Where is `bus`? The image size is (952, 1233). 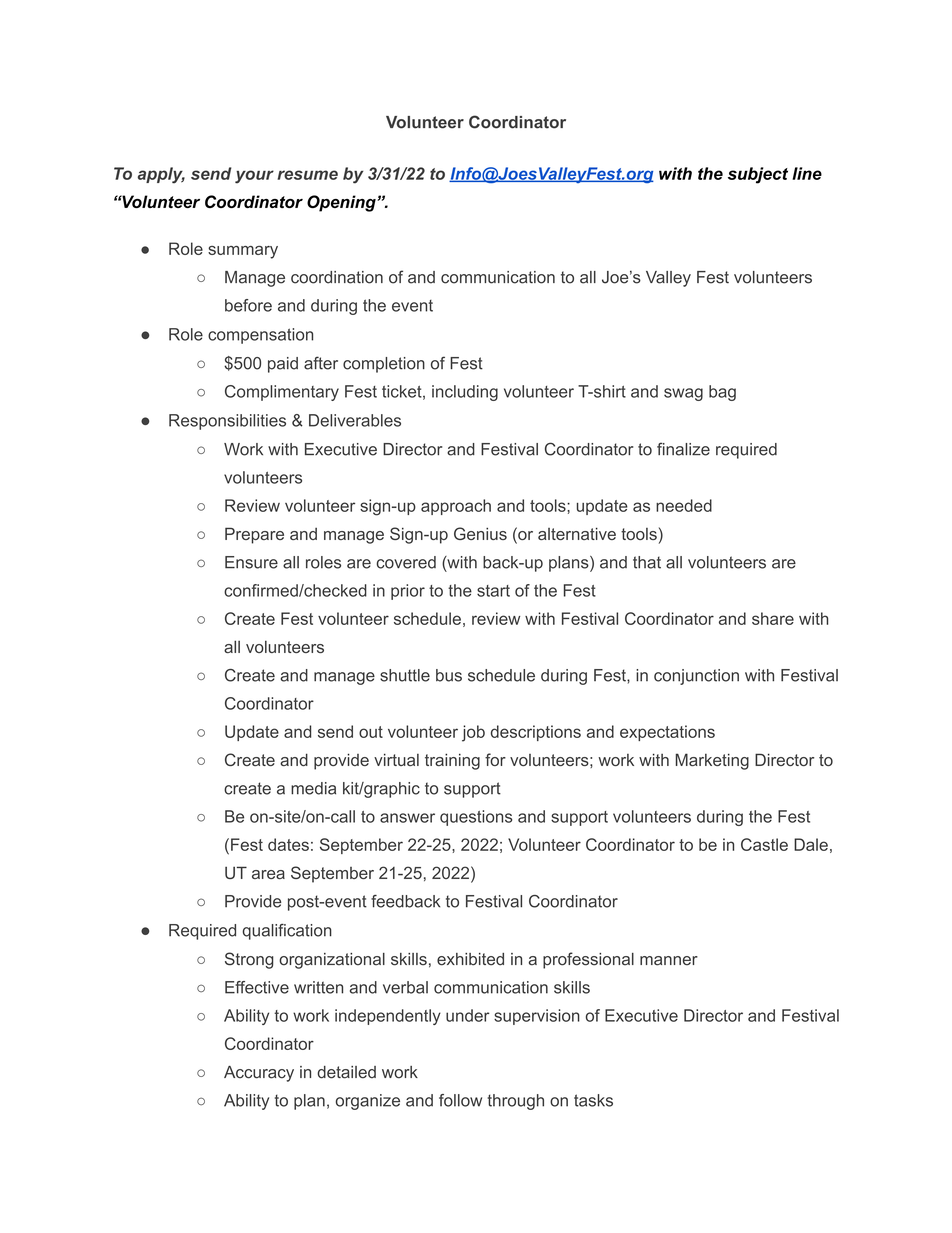
bus is located at coordinates (449, 675).
